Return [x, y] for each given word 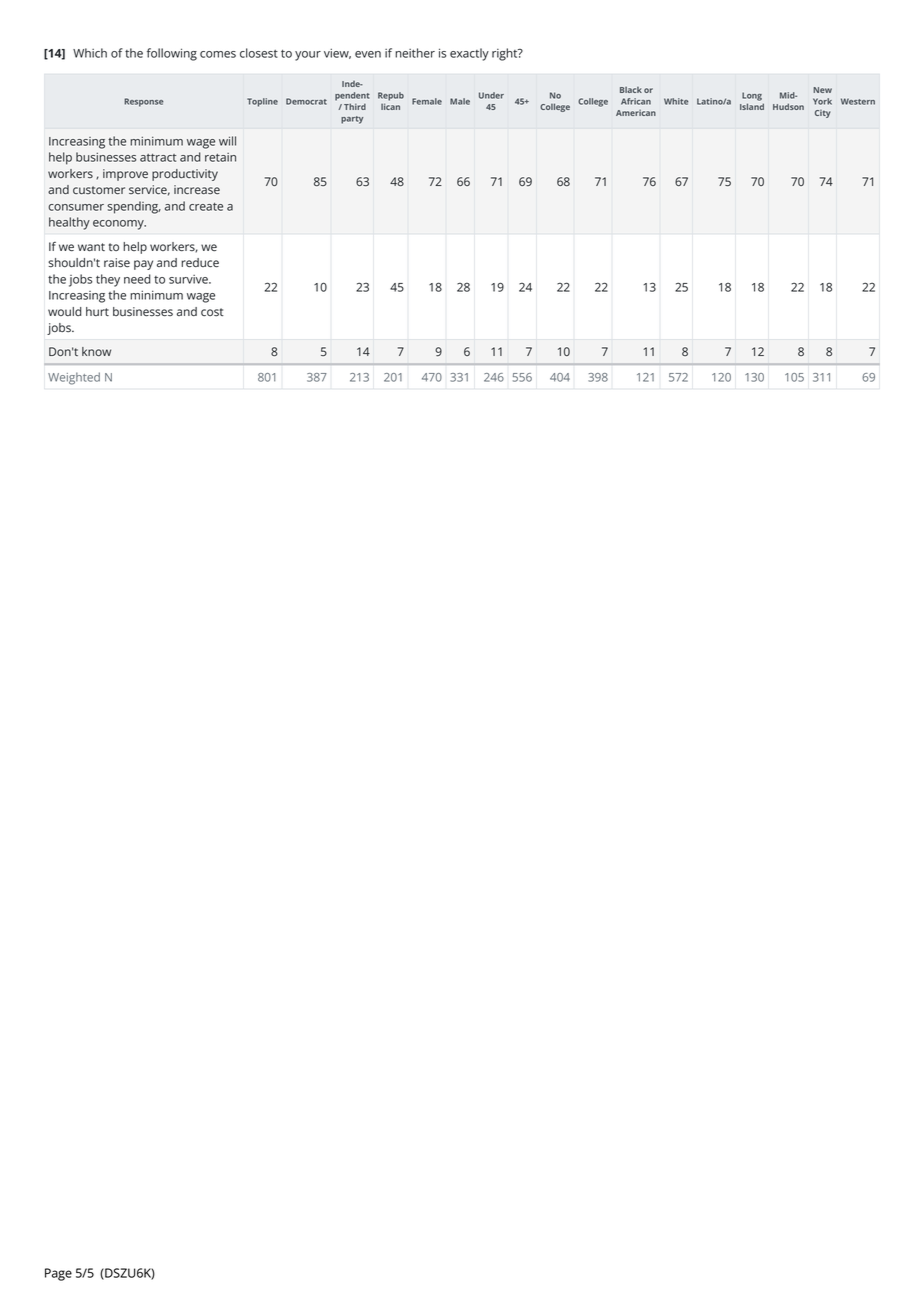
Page [58, 1274]
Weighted [74, 378]
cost [212, 312]
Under [491, 95]
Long [752, 96]
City [823, 114]
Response [143, 102]
